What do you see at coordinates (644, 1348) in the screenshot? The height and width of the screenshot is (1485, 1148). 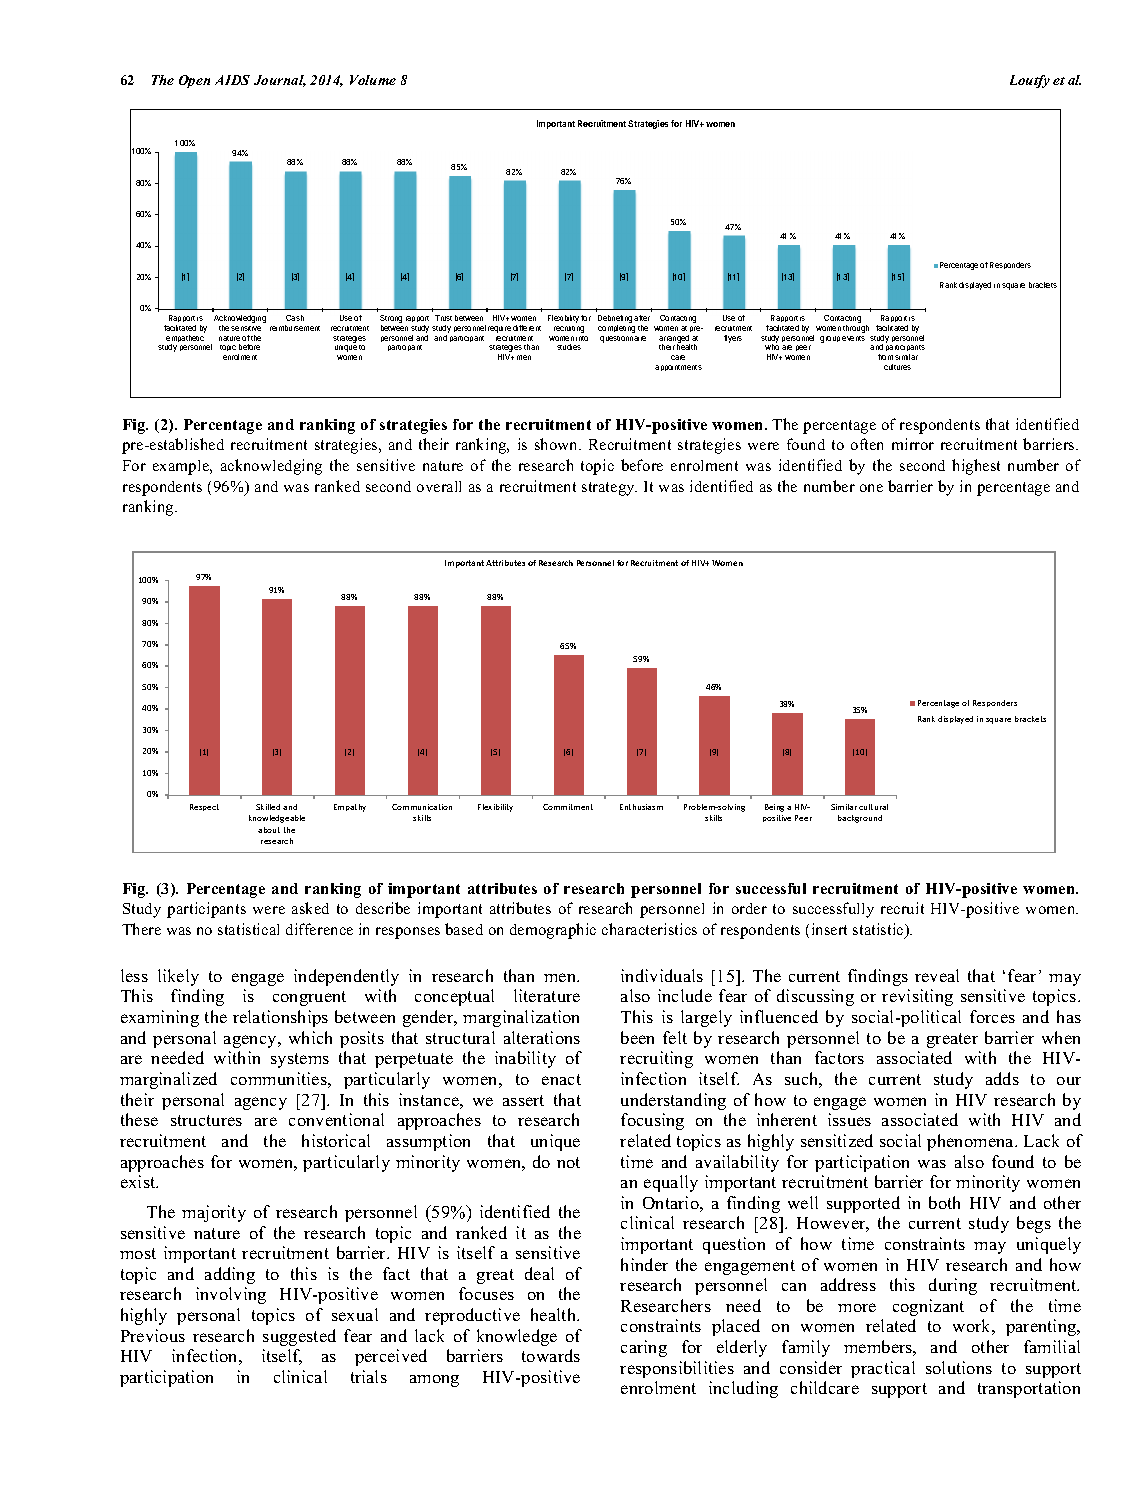 I see `caring` at bounding box center [644, 1348].
